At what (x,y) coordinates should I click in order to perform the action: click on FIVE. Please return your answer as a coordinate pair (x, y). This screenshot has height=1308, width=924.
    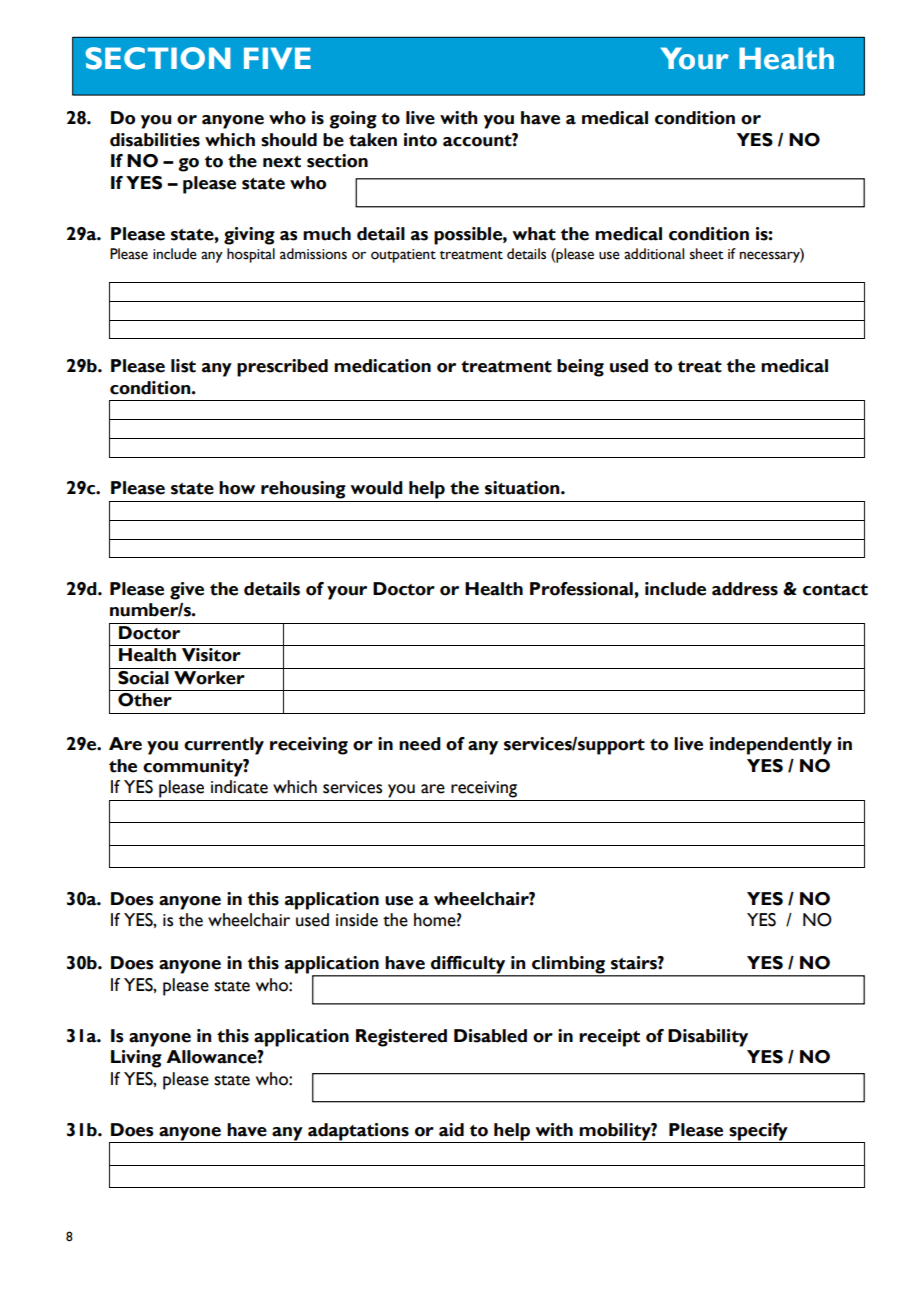
    Looking at the image, I should click on (277, 58).
